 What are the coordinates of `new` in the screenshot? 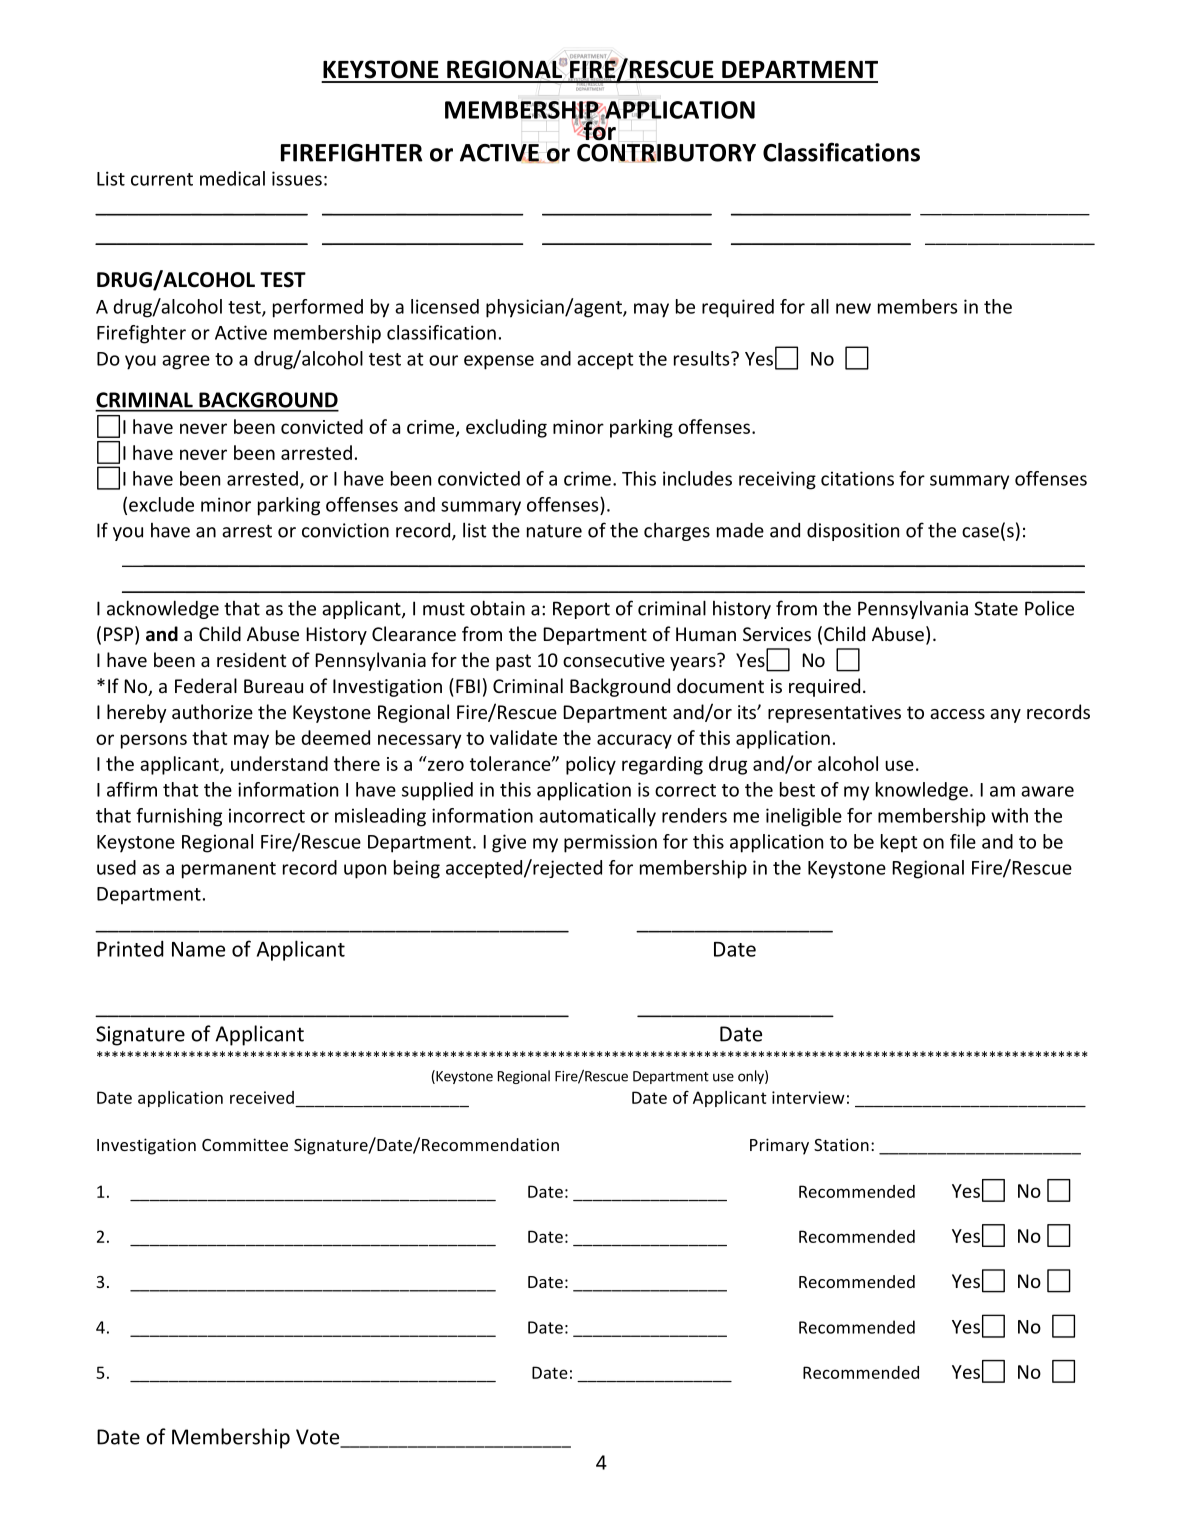 It's located at (853, 308).
